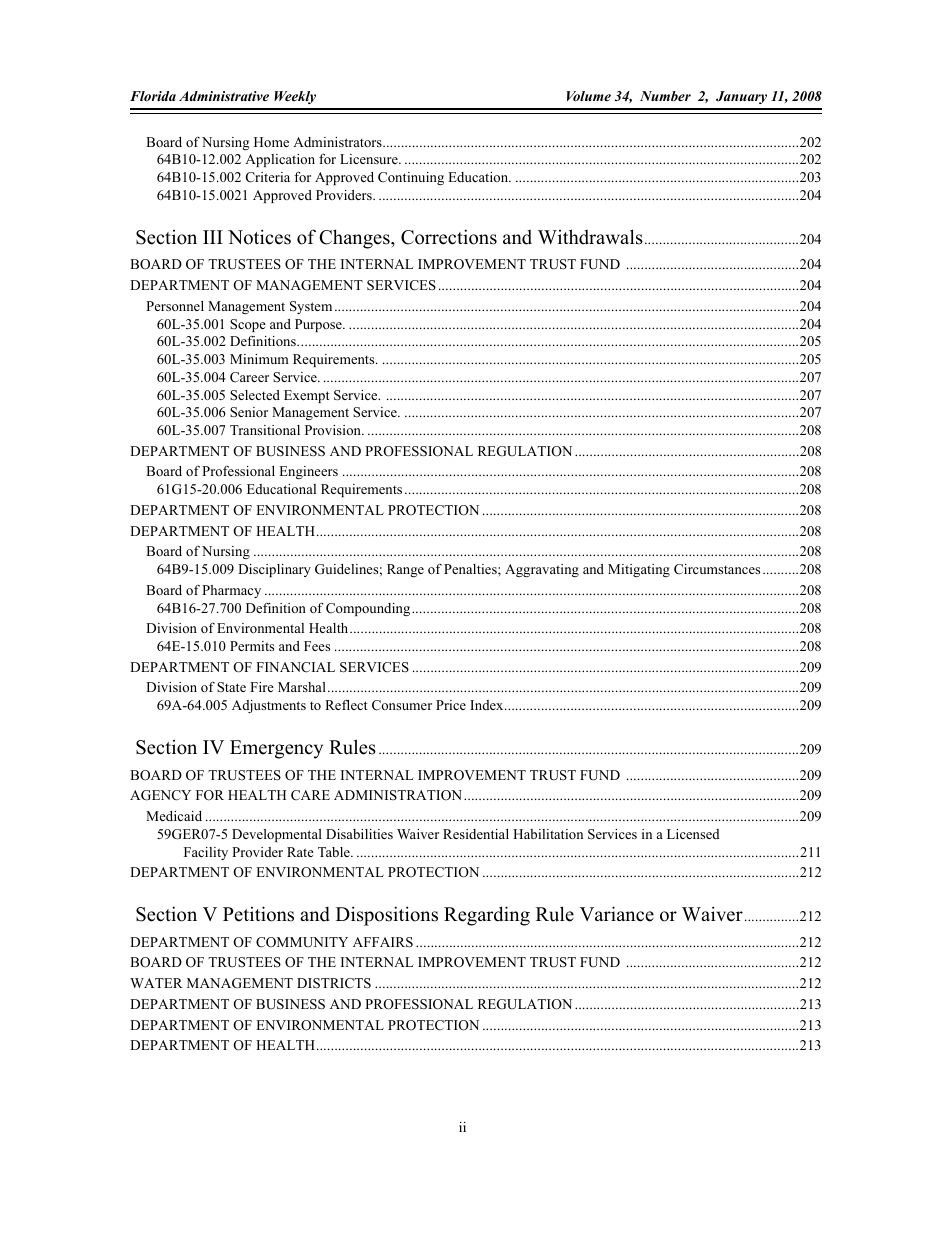 Image resolution: width=952 pixels, height=1233 pixels. Describe the element at coordinates (249, 412) in the image. I see `Senior` at that location.
